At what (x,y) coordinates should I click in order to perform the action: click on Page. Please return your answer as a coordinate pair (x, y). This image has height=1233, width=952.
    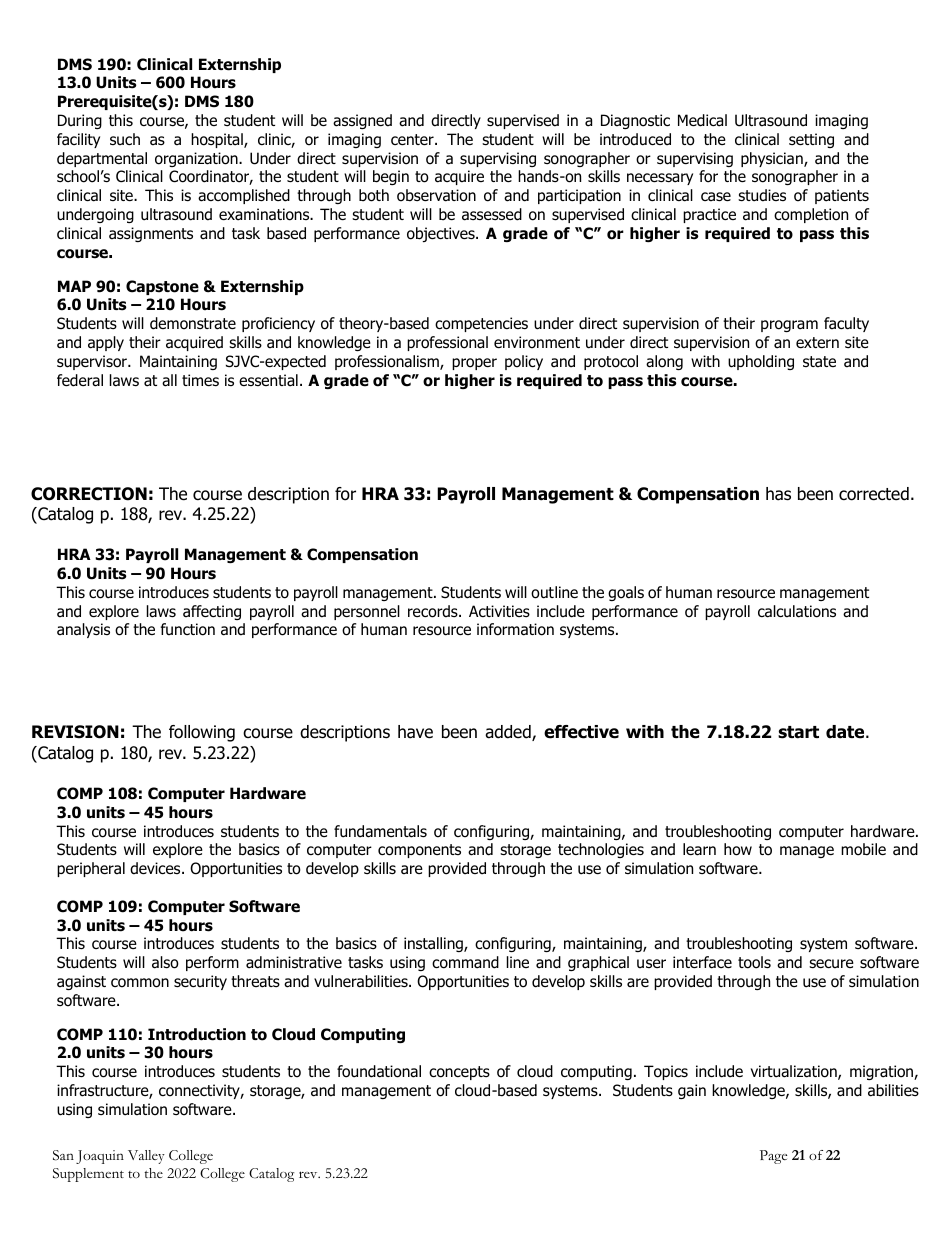
    Looking at the image, I should click on (773, 1157).
